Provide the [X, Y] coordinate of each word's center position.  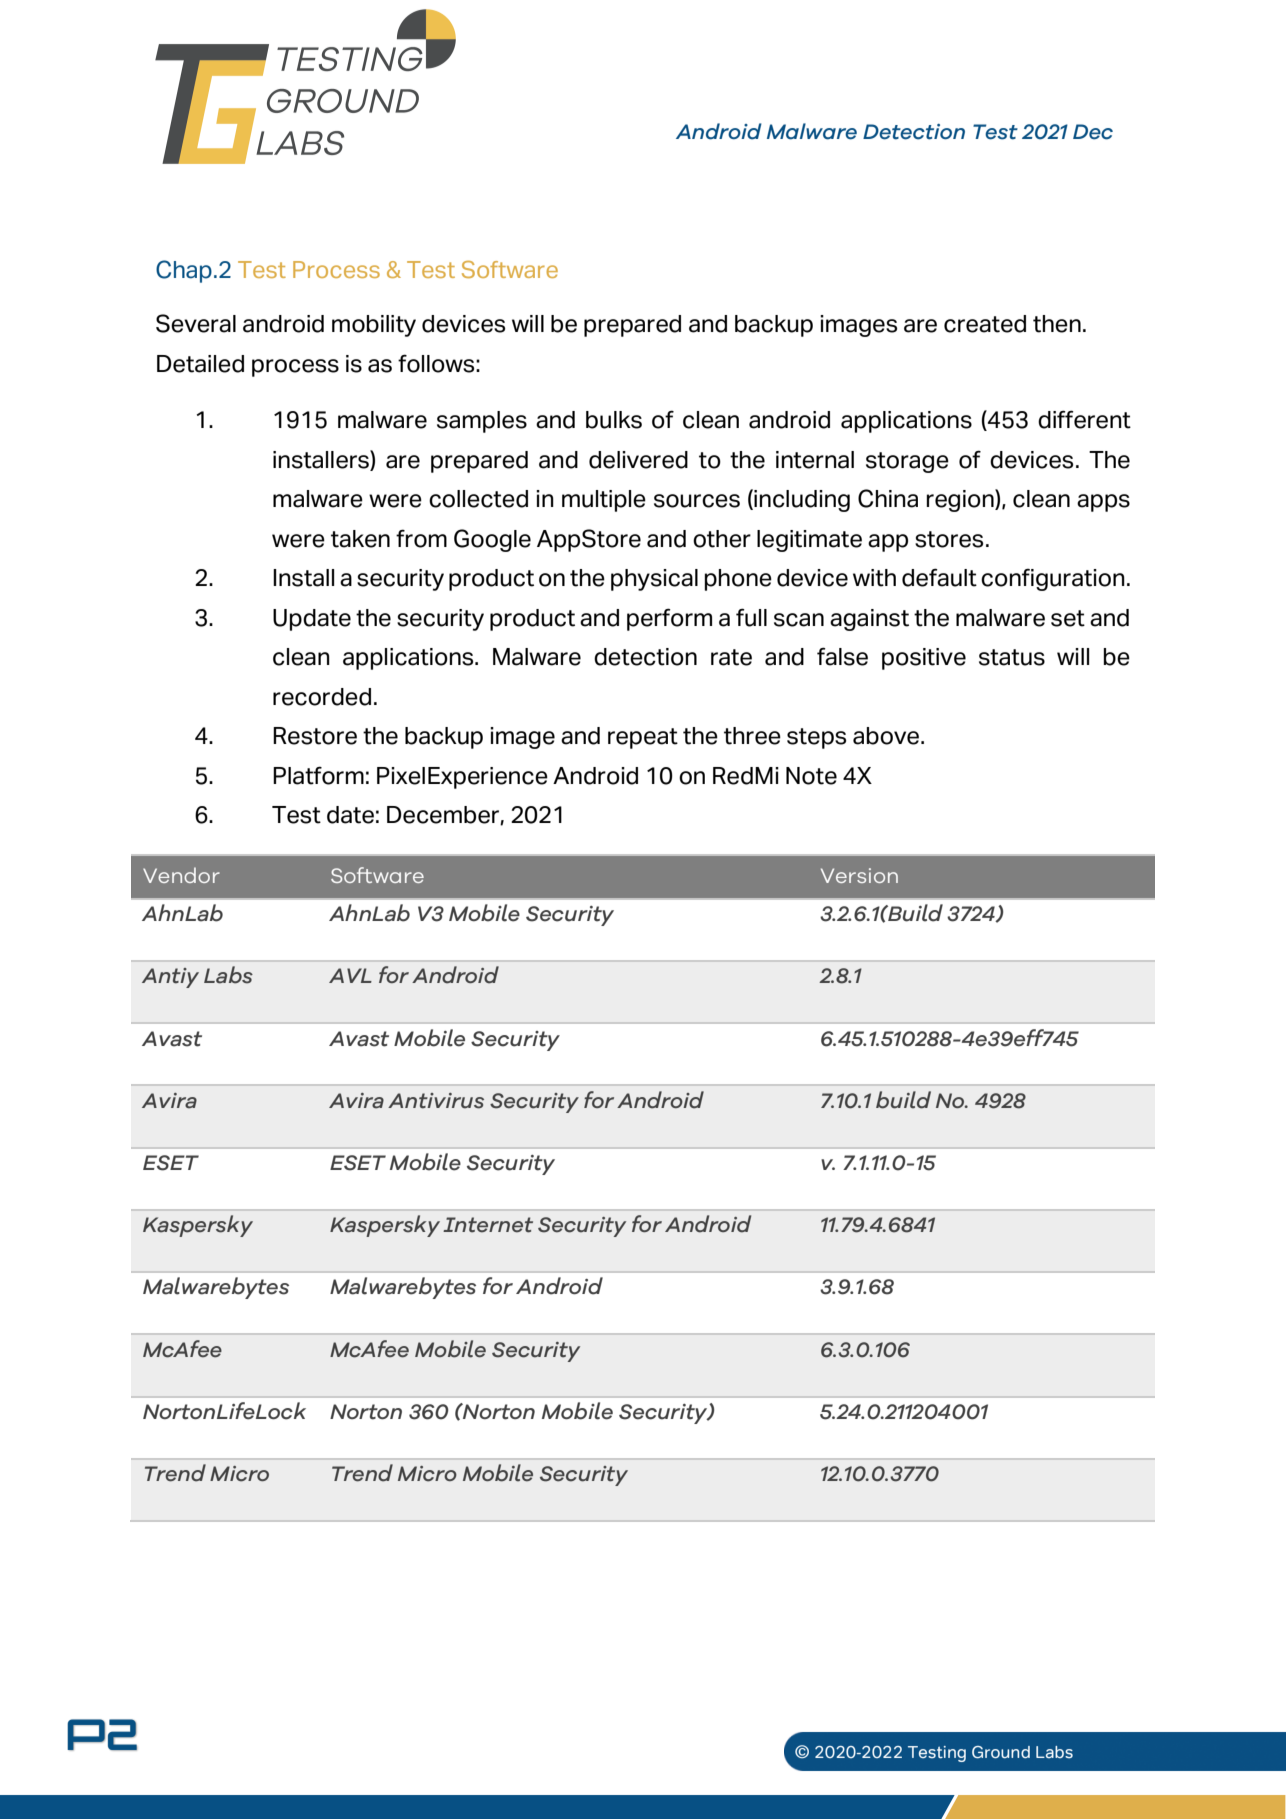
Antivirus [436, 1101]
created [985, 324]
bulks [614, 420]
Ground [1001, 1752]
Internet [488, 1225]
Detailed [200, 364]
